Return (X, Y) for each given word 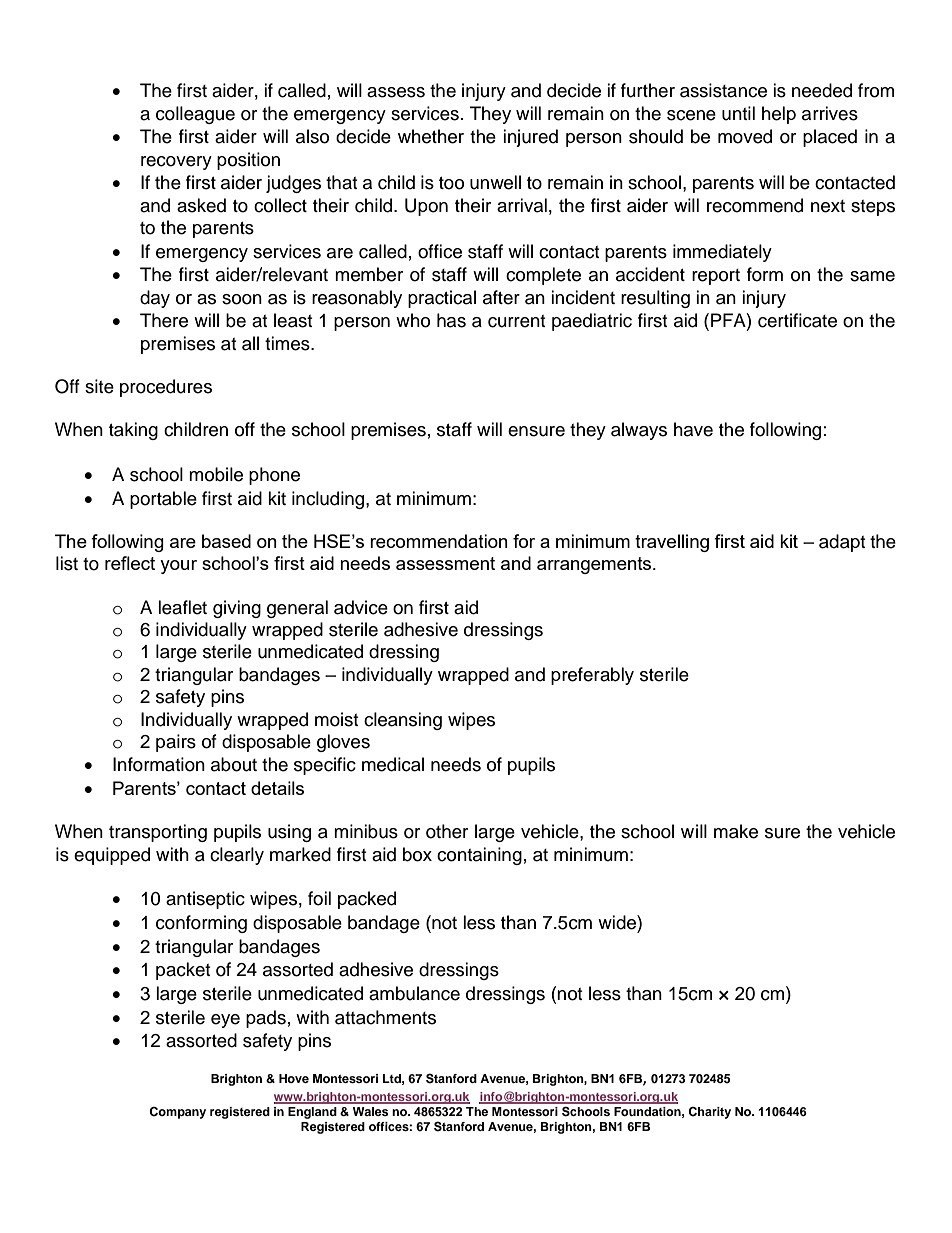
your (178, 567)
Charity (709, 1113)
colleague (195, 115)
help (779, 115)
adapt (842, 543)
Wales (371, 1111)
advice (361, 607)
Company (177, 1113)
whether (431, 136)
